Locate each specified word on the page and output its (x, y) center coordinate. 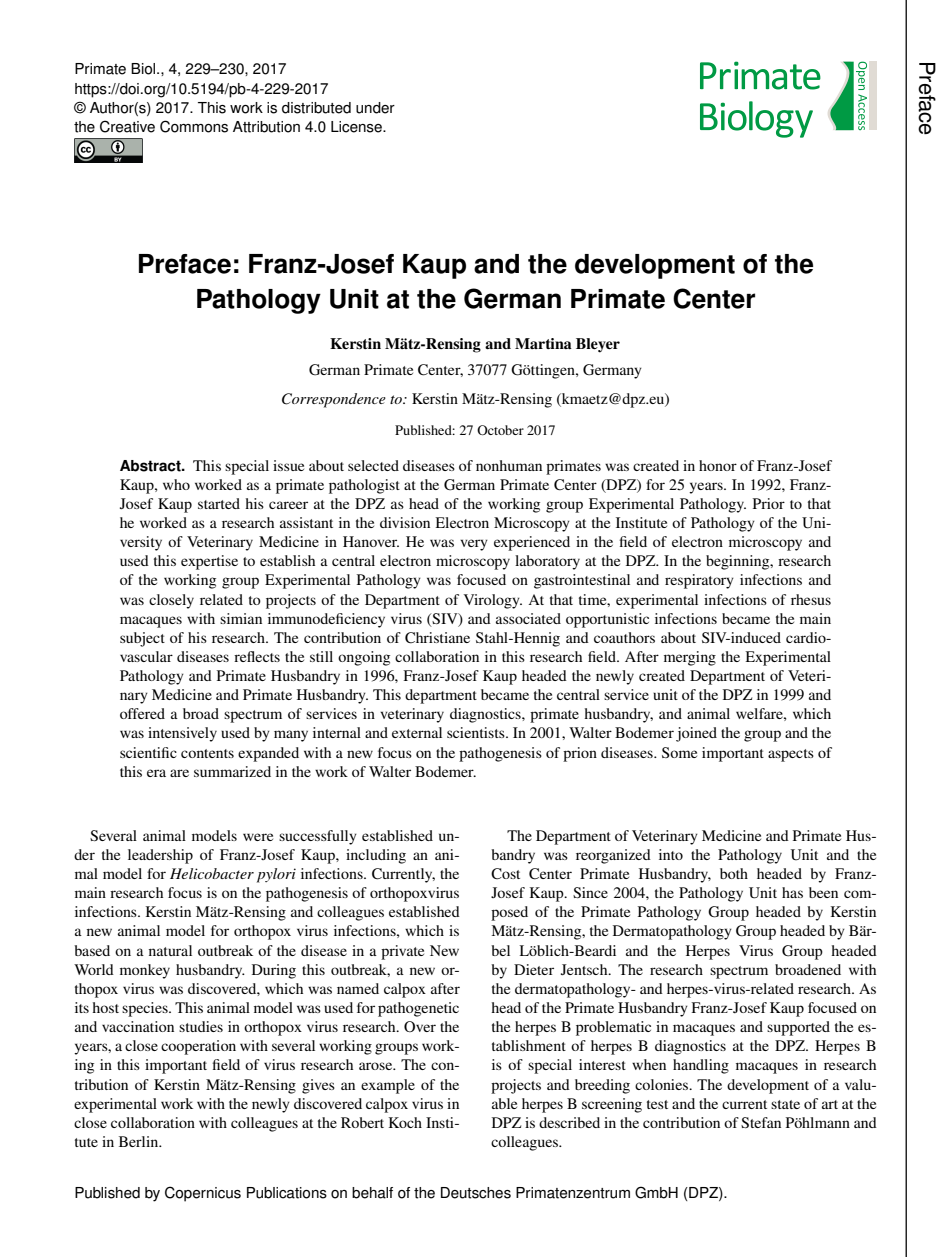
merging (690, 658)
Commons (194, 126)
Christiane (437, 638)
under (375, 108)
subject (142, 639)
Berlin (140, 1141)
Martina (543, 343)
